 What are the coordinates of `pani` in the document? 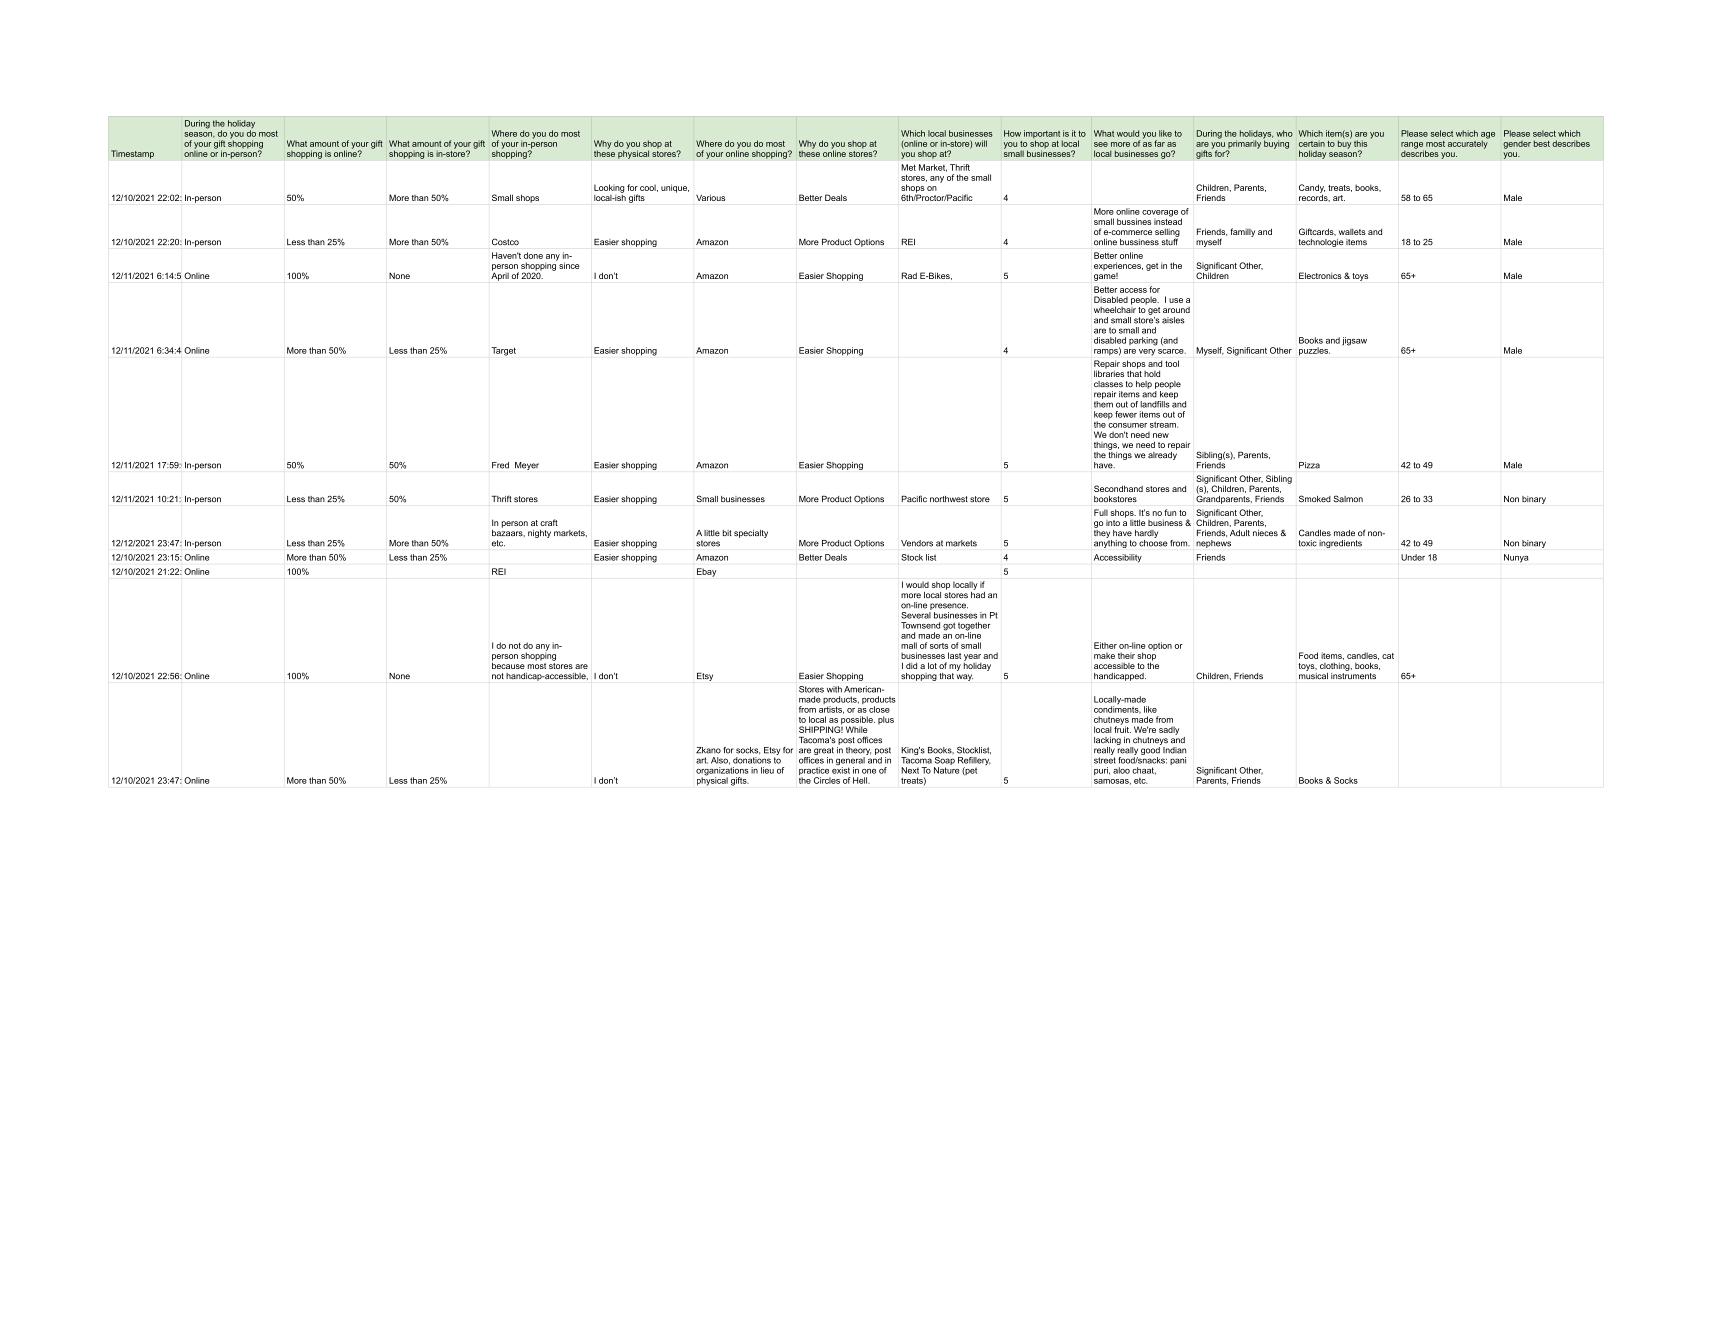 It's located at (1178, 761).
